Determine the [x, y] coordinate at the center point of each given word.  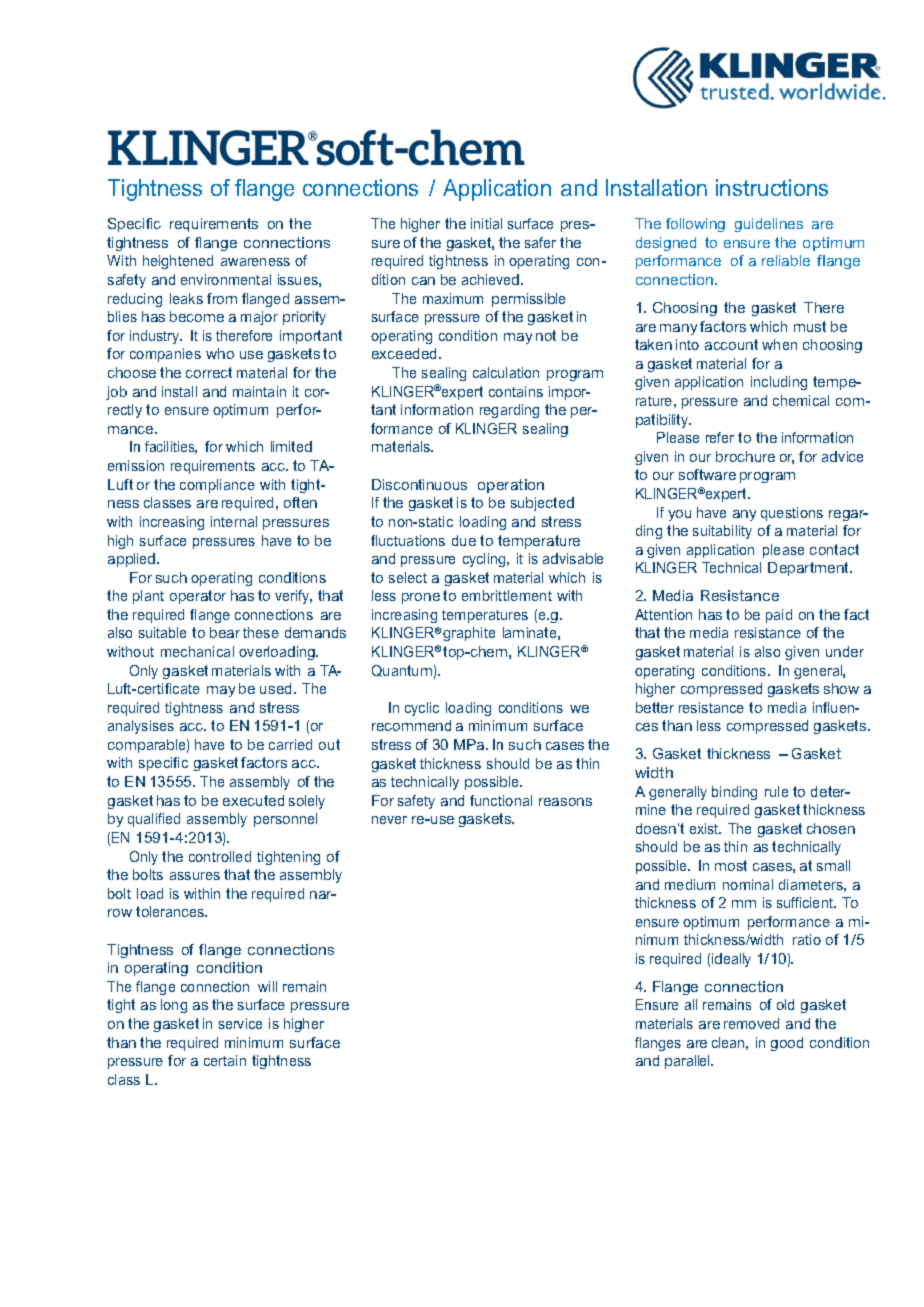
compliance [217, 486]
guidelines [769, 225]
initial [486, 223]
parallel [688, 1062]
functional [501, 800]
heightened [178, 262]
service [240, 1023]
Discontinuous [419, 484]
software [707, 474]
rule [776, 791]
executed [253, 800]
